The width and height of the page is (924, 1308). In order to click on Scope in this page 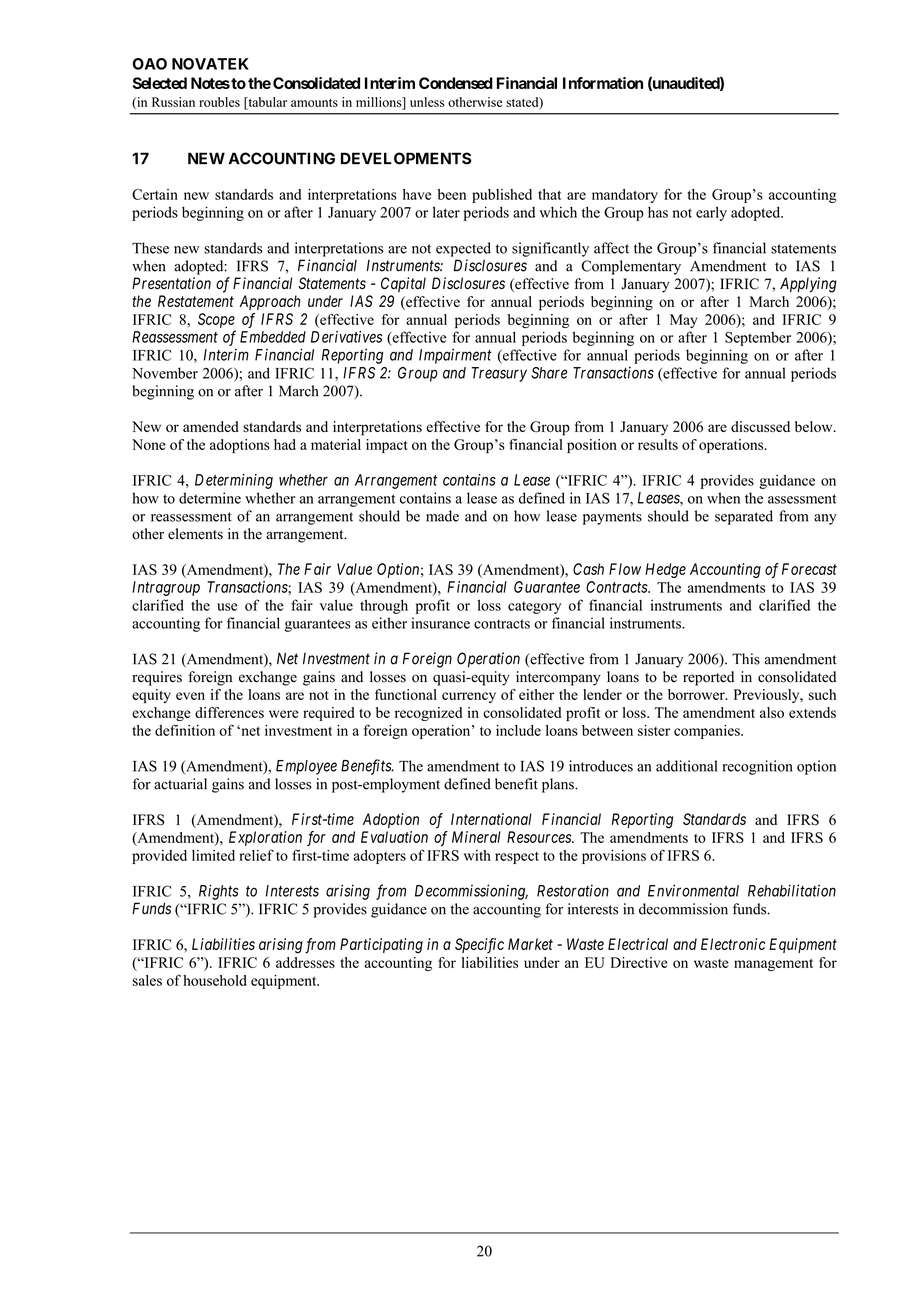, I will do `click(216, 320)`.
